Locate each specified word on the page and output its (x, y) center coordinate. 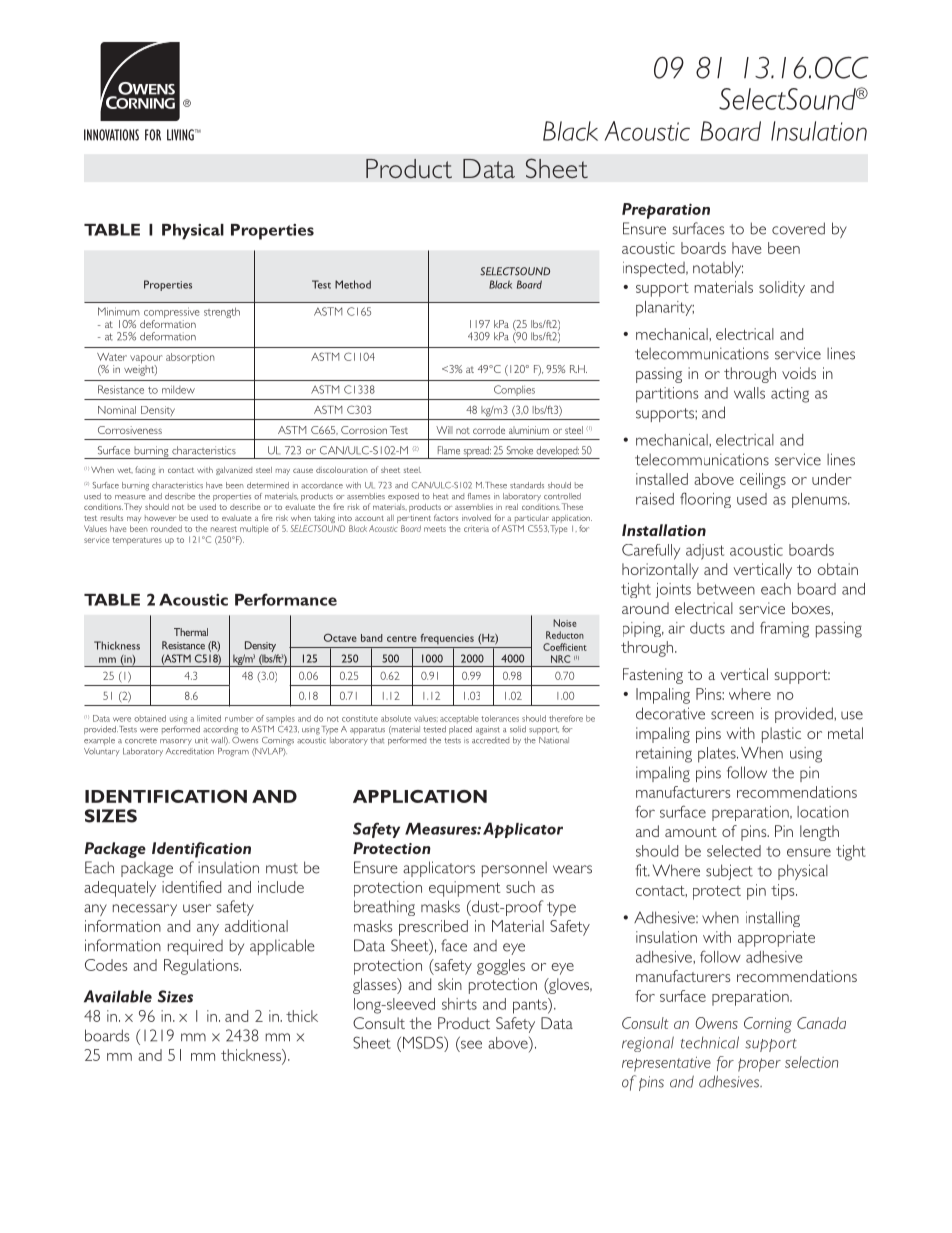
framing (784, 629)
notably (718, 269)
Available (118, 996)
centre (402, 639)
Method (353, 284)
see (471, 1044)
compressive (172, 314)
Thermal (191, 632)
